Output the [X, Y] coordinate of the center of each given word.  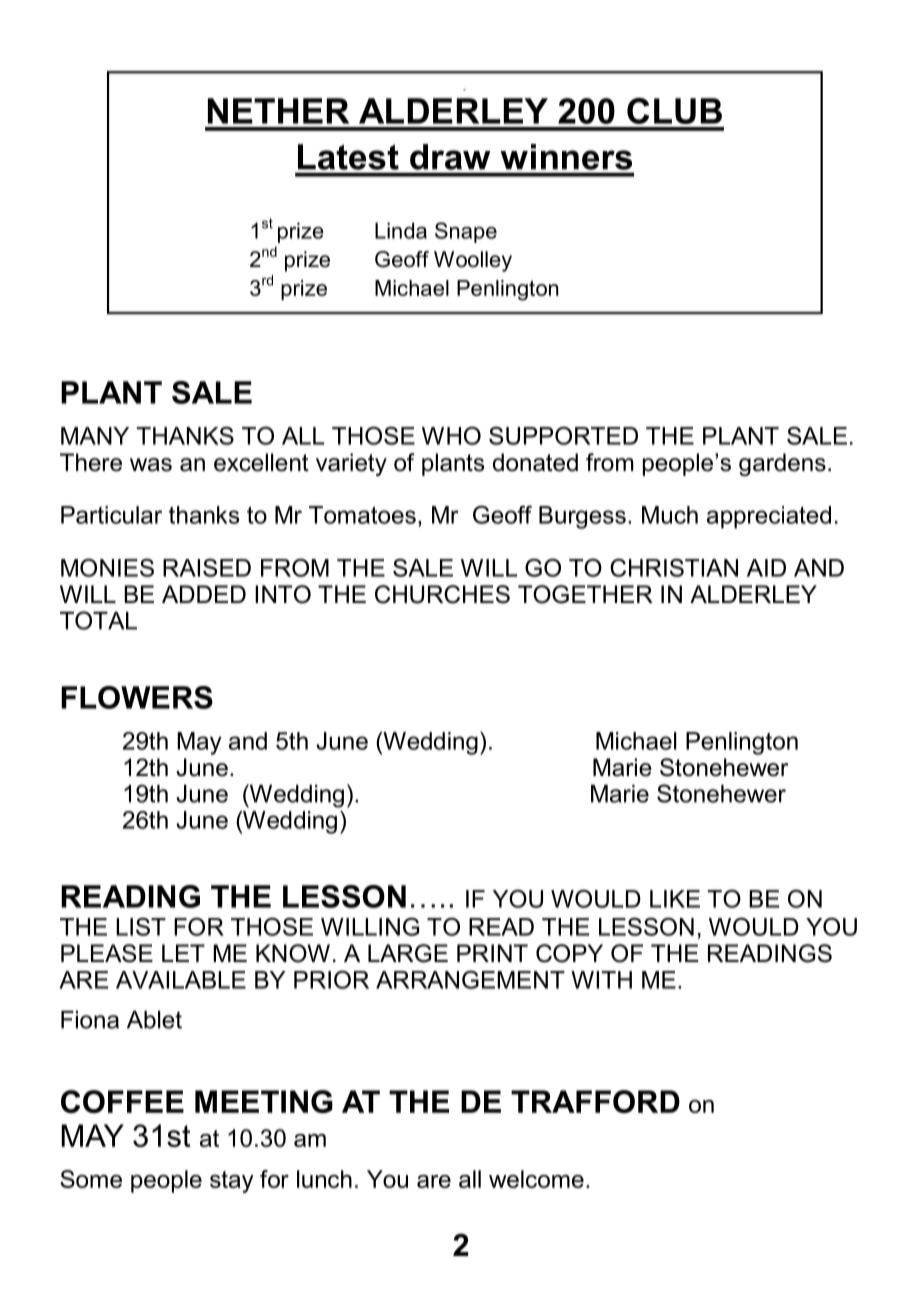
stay [232, 1182]
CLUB [674, 111]
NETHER [278, 111]
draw [450, 157]
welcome [536, 1179]
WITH [601, 980]
